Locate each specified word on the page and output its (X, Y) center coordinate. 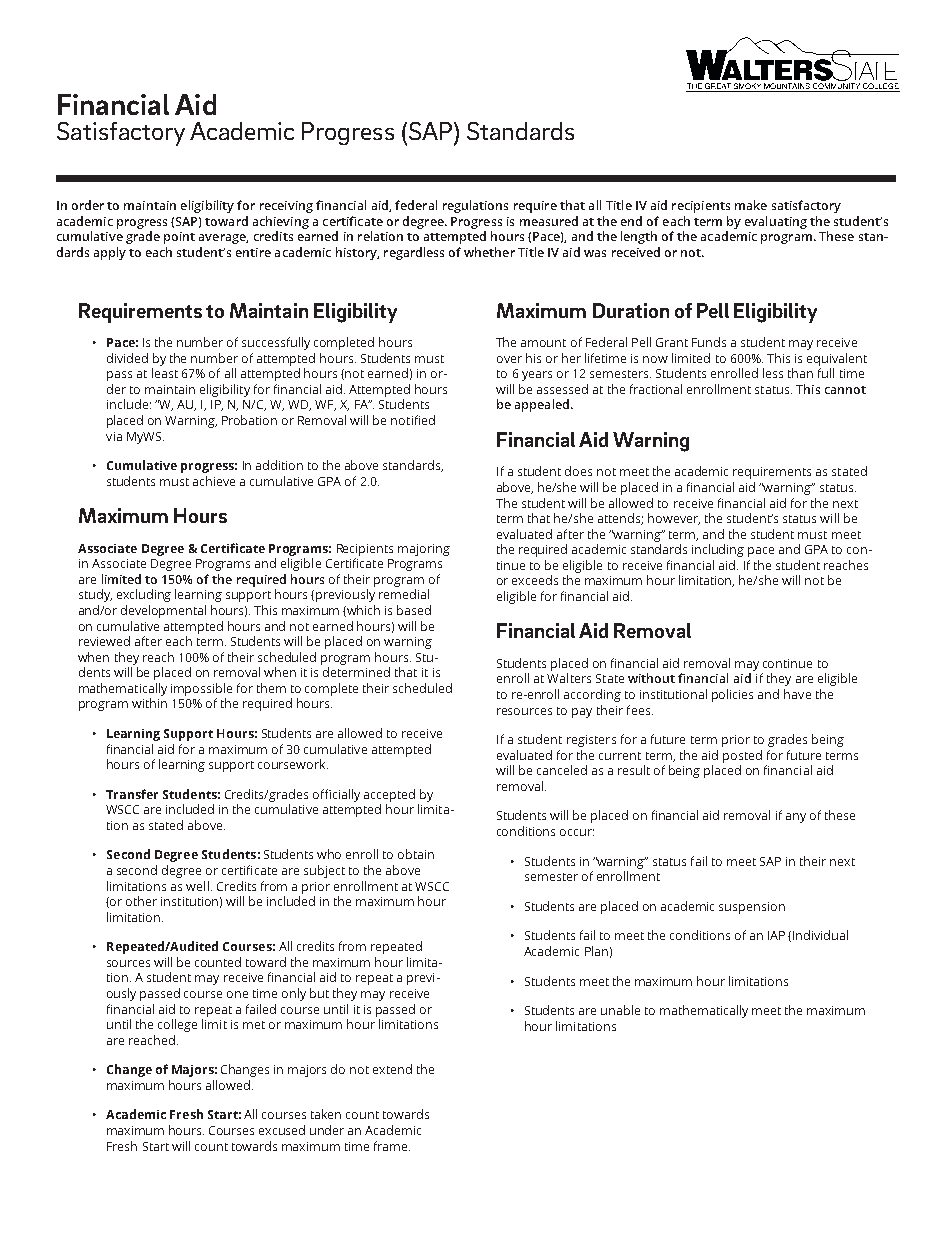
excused (282, 1130)
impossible (201, 689)
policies (732, 695)
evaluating (776, 222)
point (179, 238)
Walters (569, 678)
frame (392, 1146)
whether (489, 252)
